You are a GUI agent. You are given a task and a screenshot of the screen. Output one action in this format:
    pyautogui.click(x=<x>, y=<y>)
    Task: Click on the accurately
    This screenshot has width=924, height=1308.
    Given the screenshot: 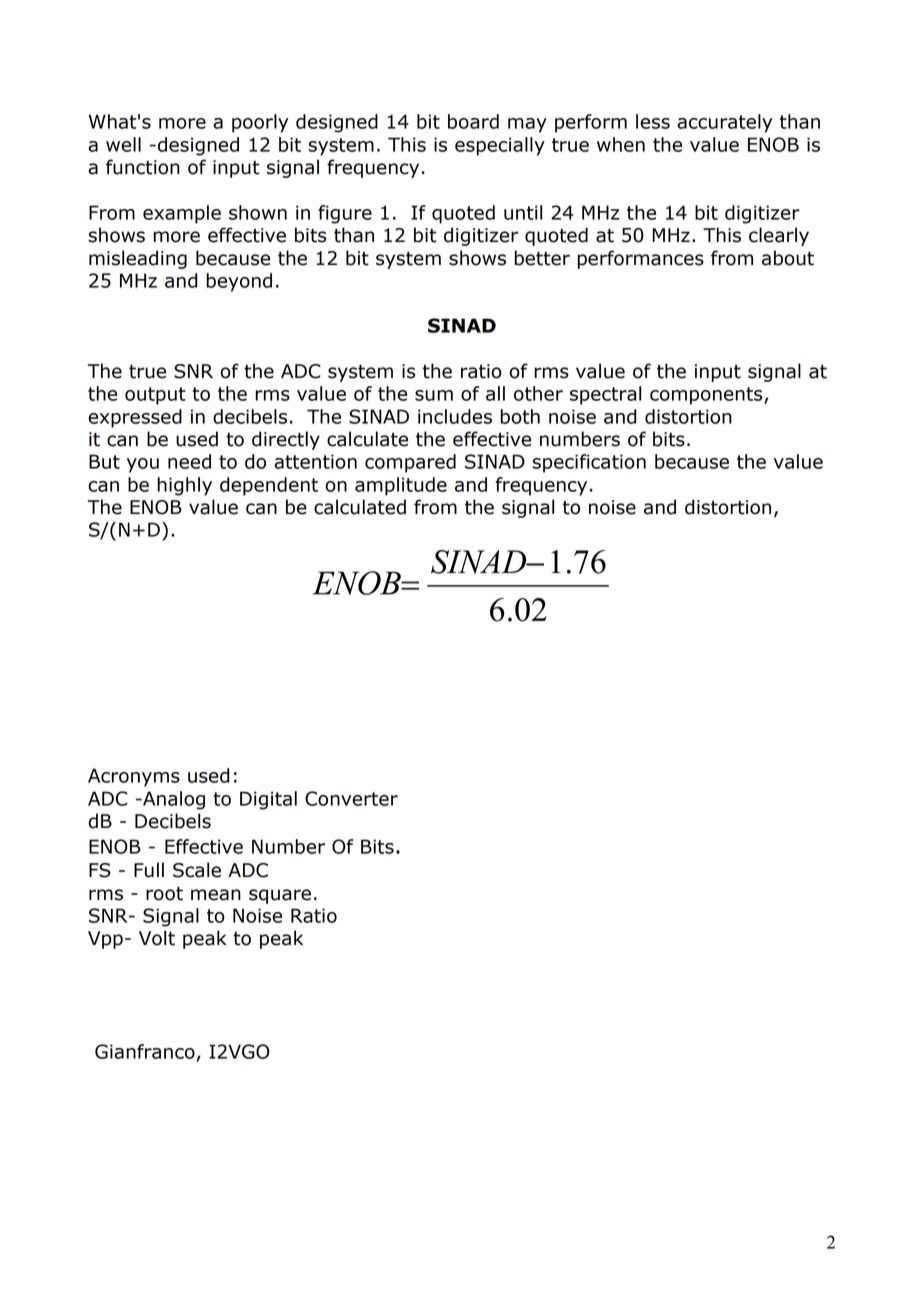 What is the action you would take?
    pyautogui.click(x=724, y=123)
